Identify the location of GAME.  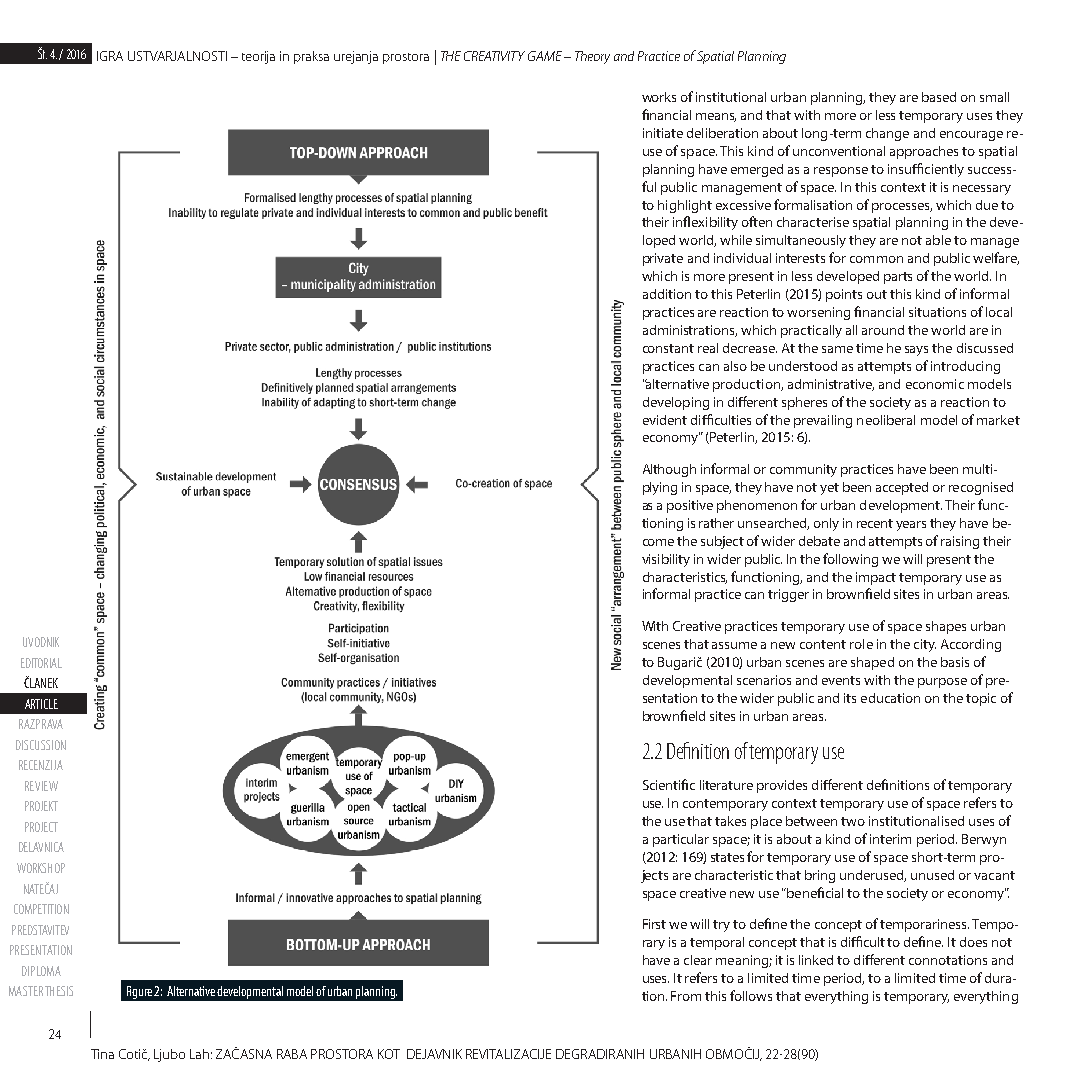
(545, 56).
